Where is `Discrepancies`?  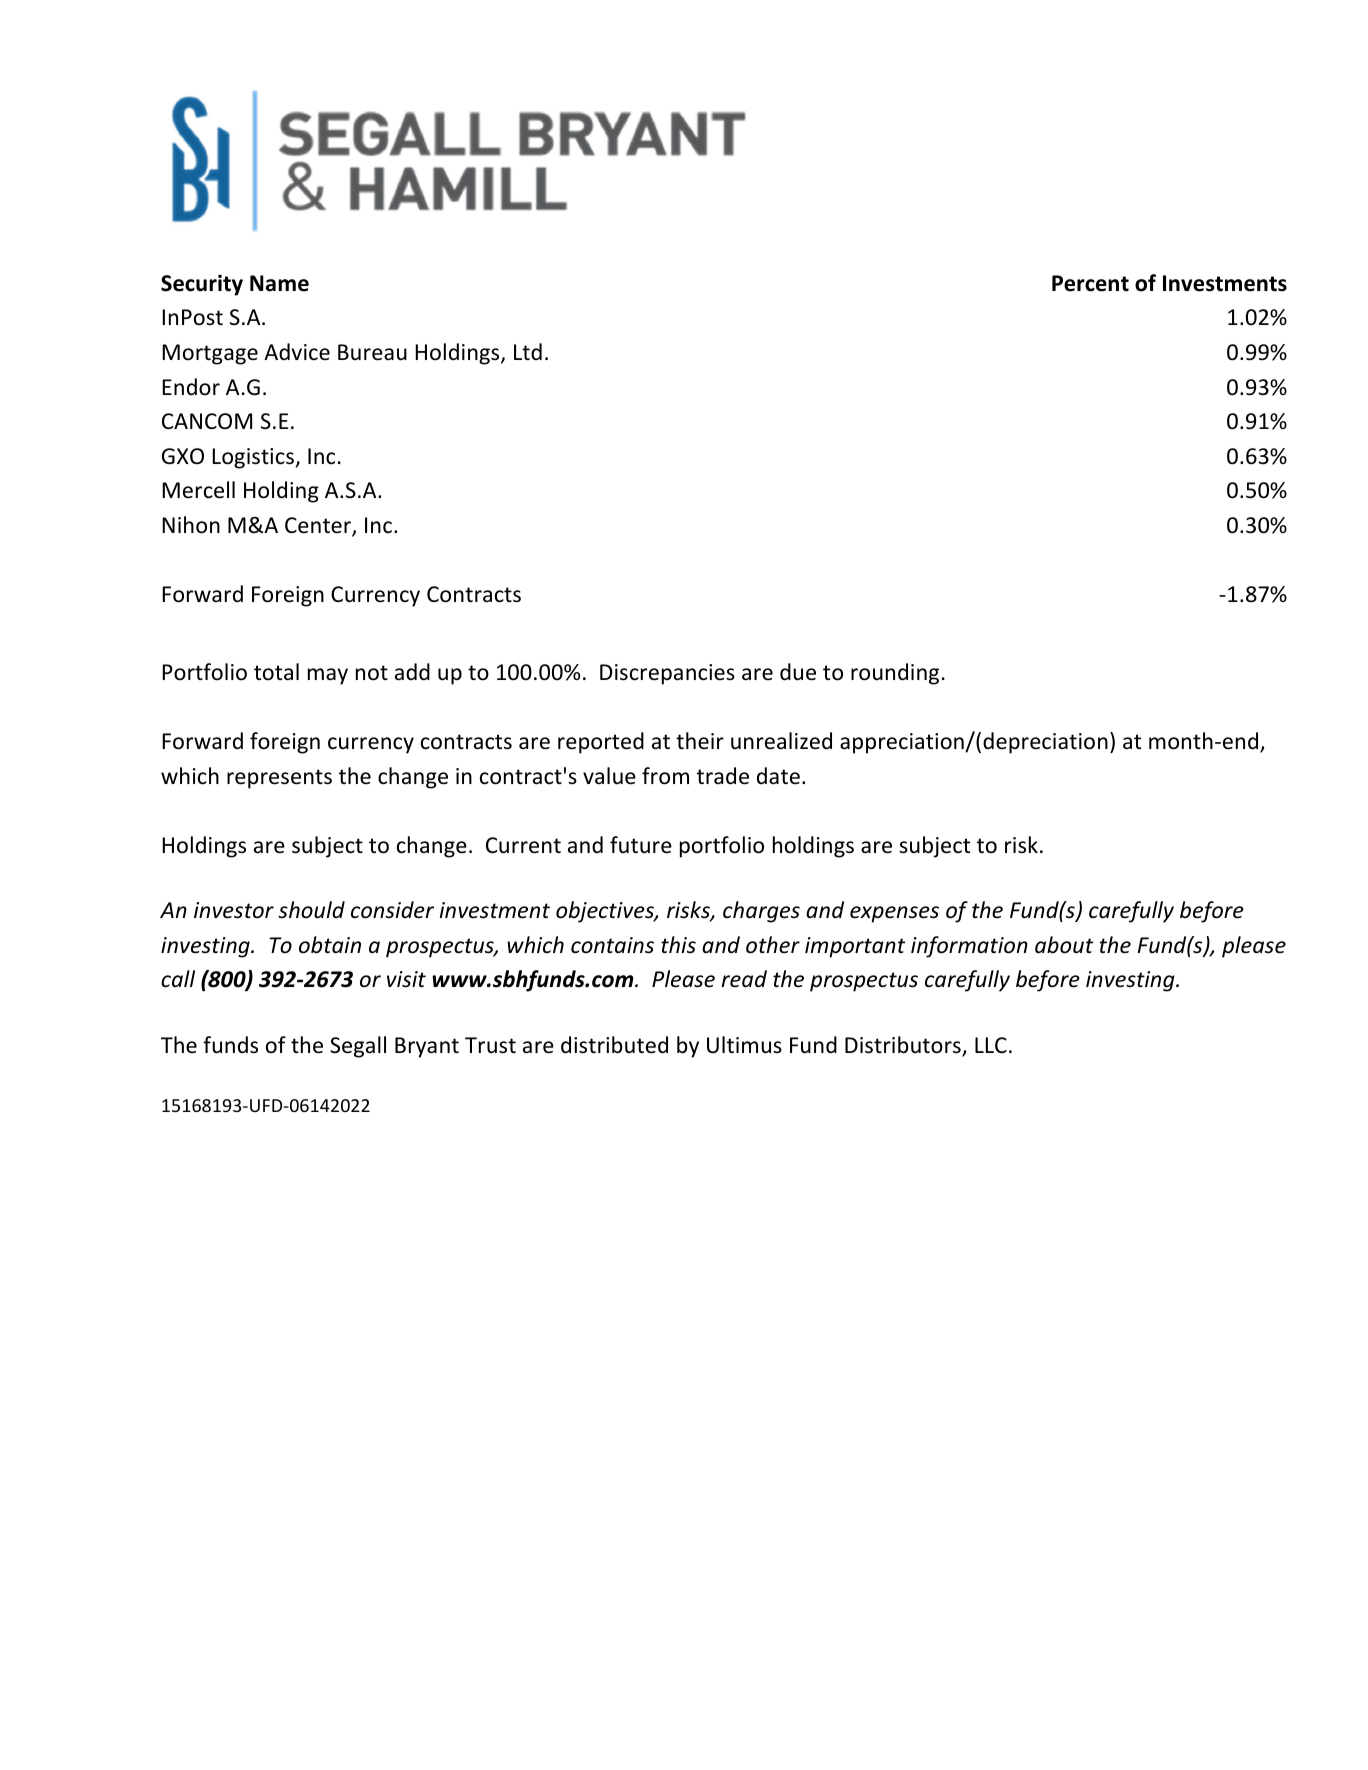 Discrepancies is located at coordinates (667, 674).
